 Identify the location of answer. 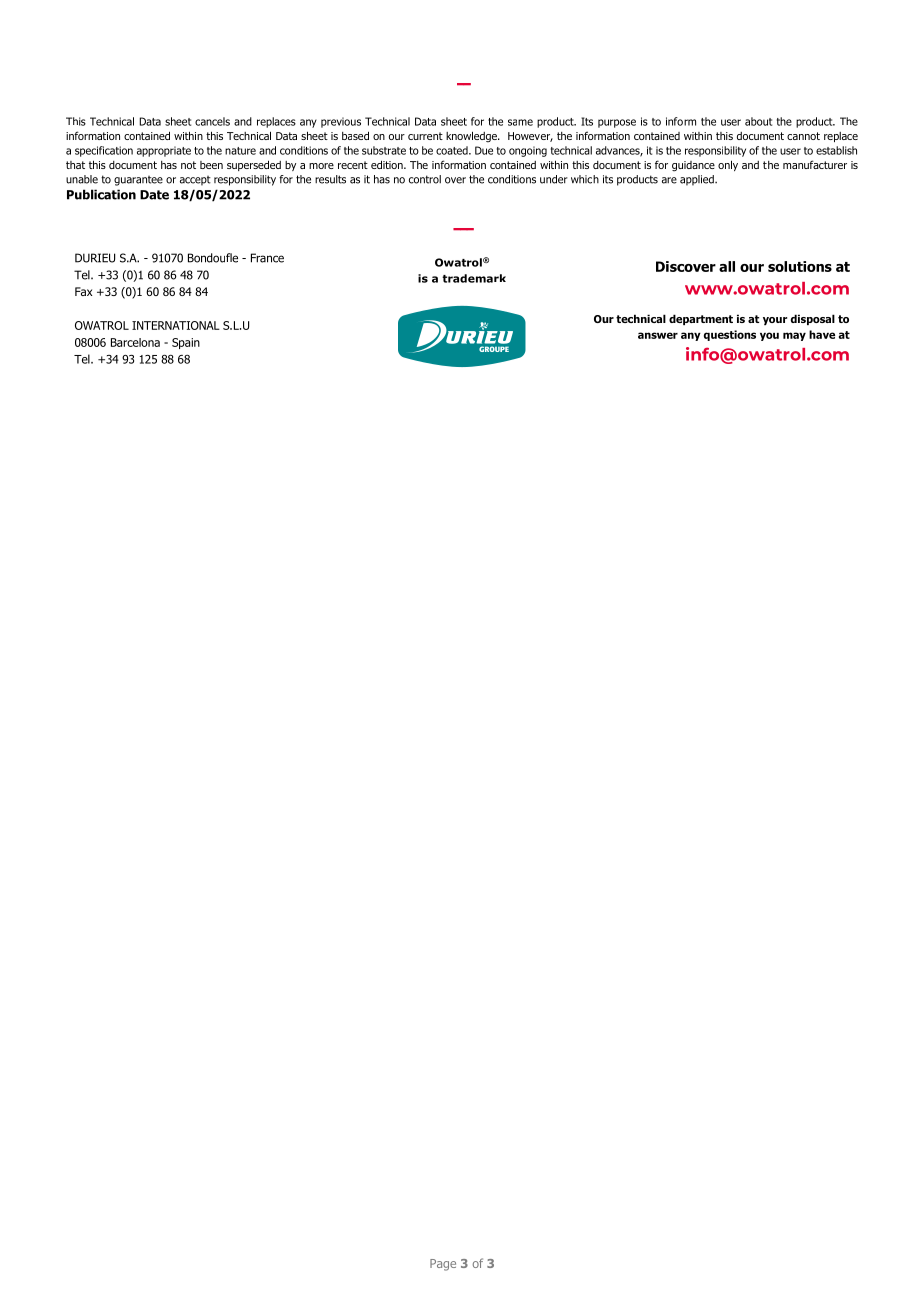
(658, 335).
